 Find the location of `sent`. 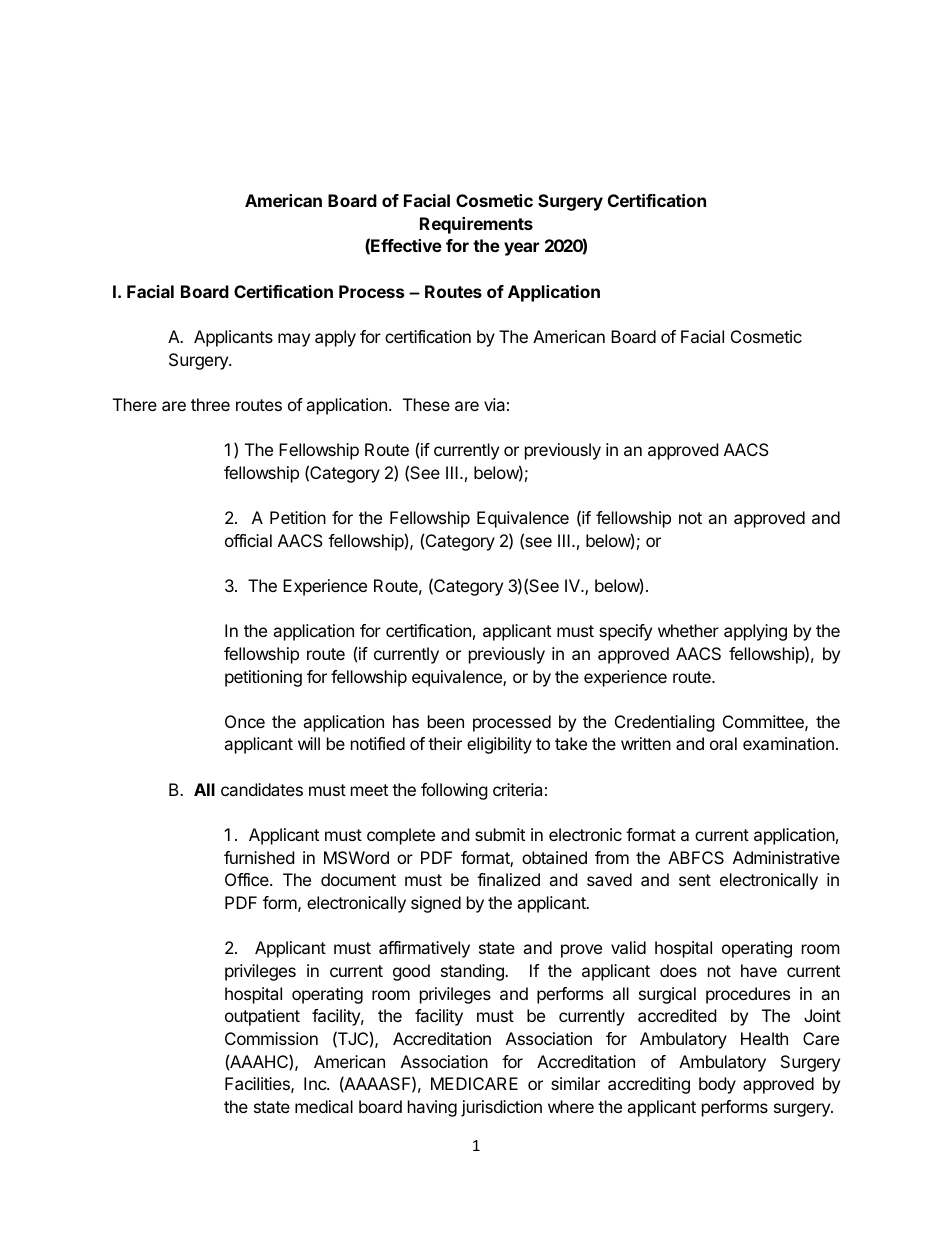

sent is located at coordinates (695, 880).
